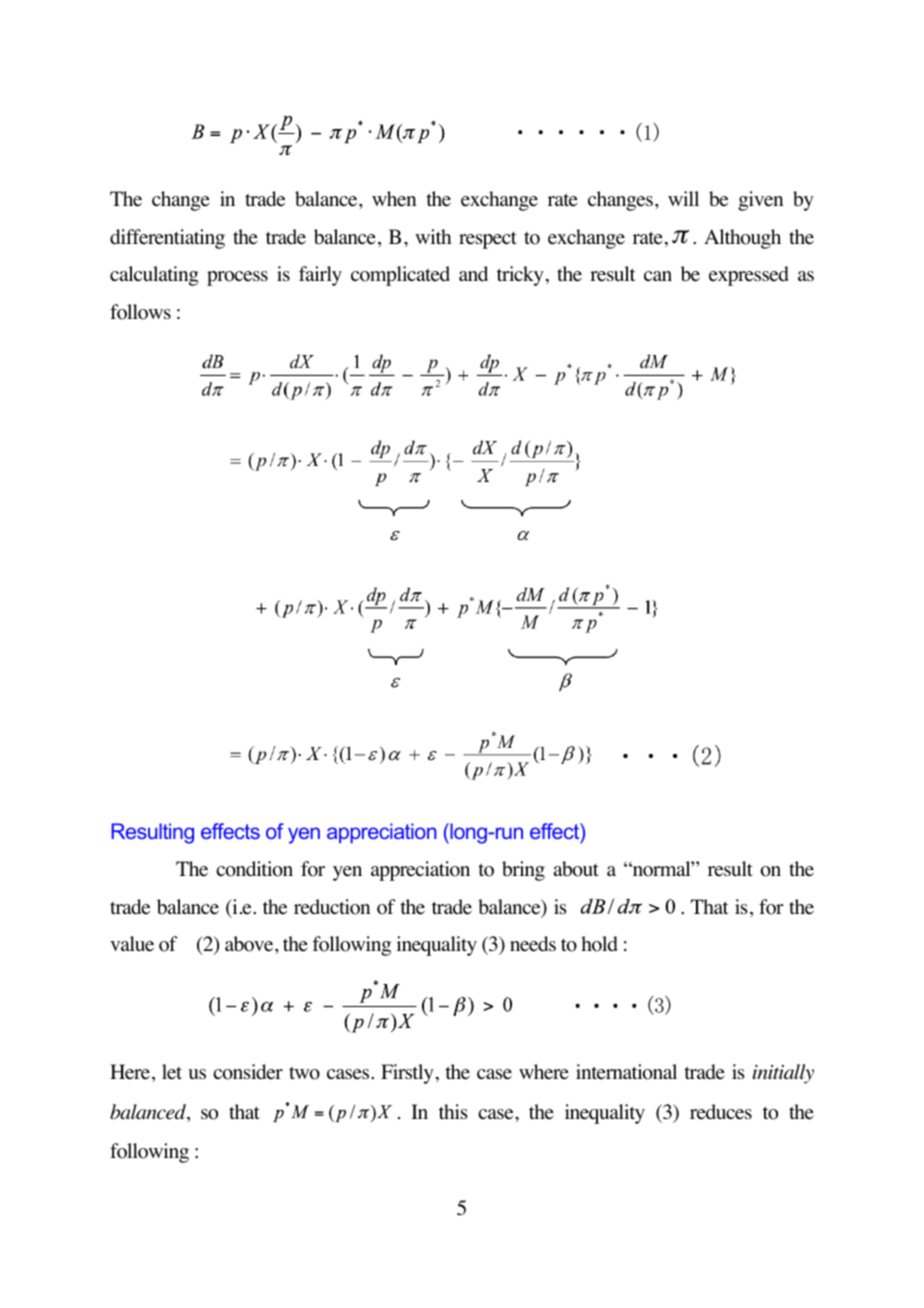 The image size is (924, 1308). I want to click on reduces, so click(721, 1112).
